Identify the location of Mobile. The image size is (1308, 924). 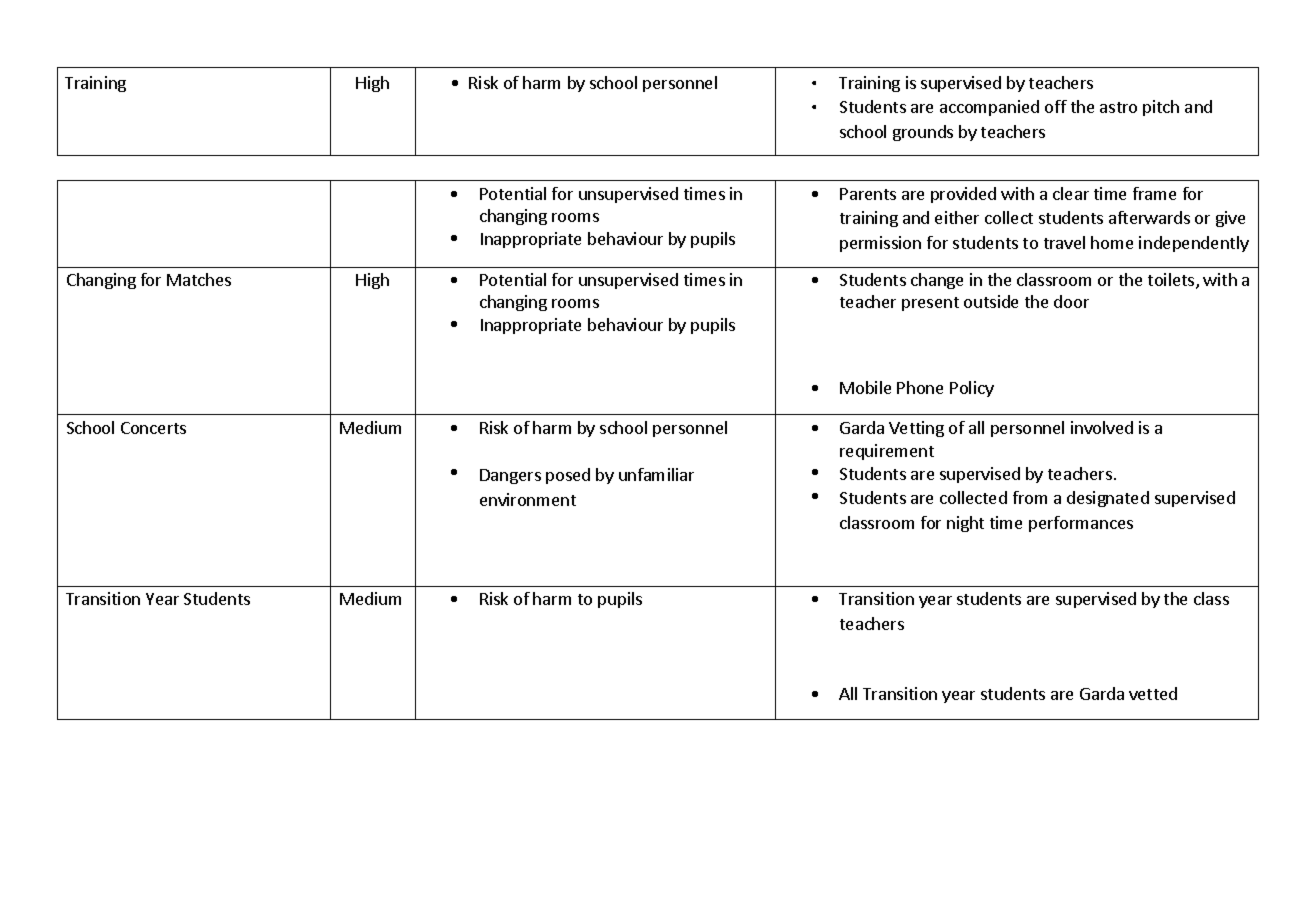
(865, 387).
